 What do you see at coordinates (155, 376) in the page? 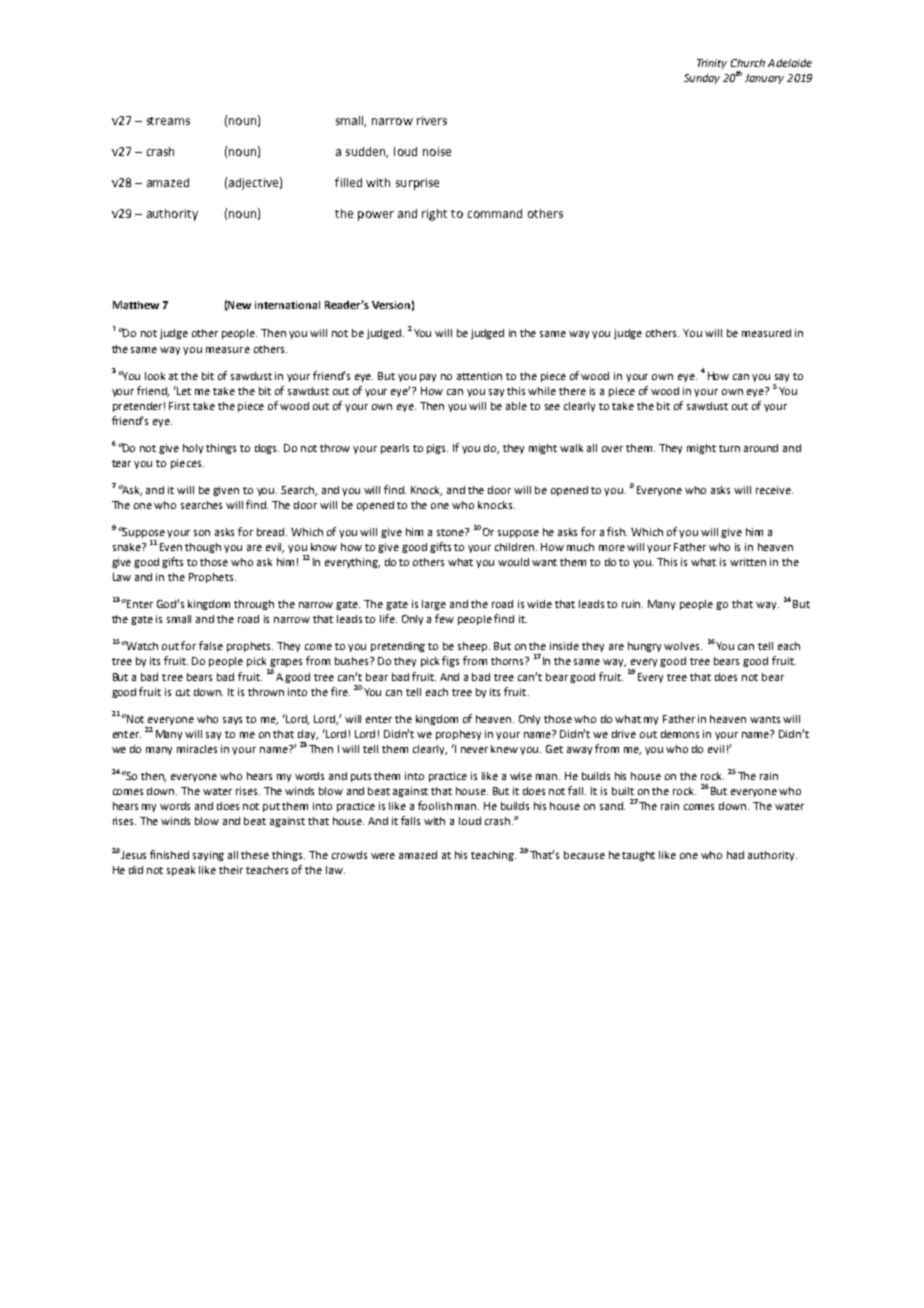
I see `look` at bounding box center [155, 376].
